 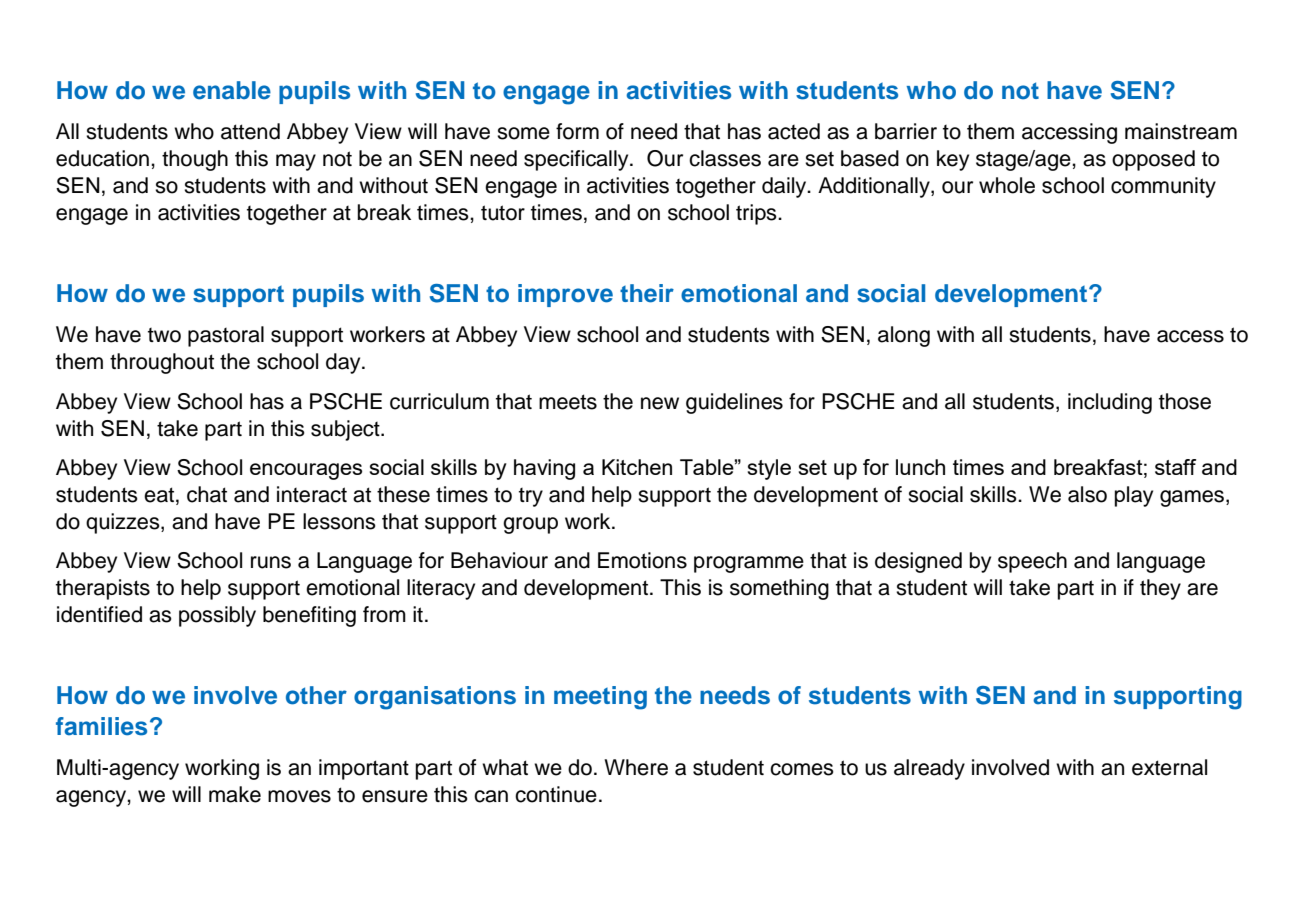 I want to click on including, so click(x=1110, y=403).
